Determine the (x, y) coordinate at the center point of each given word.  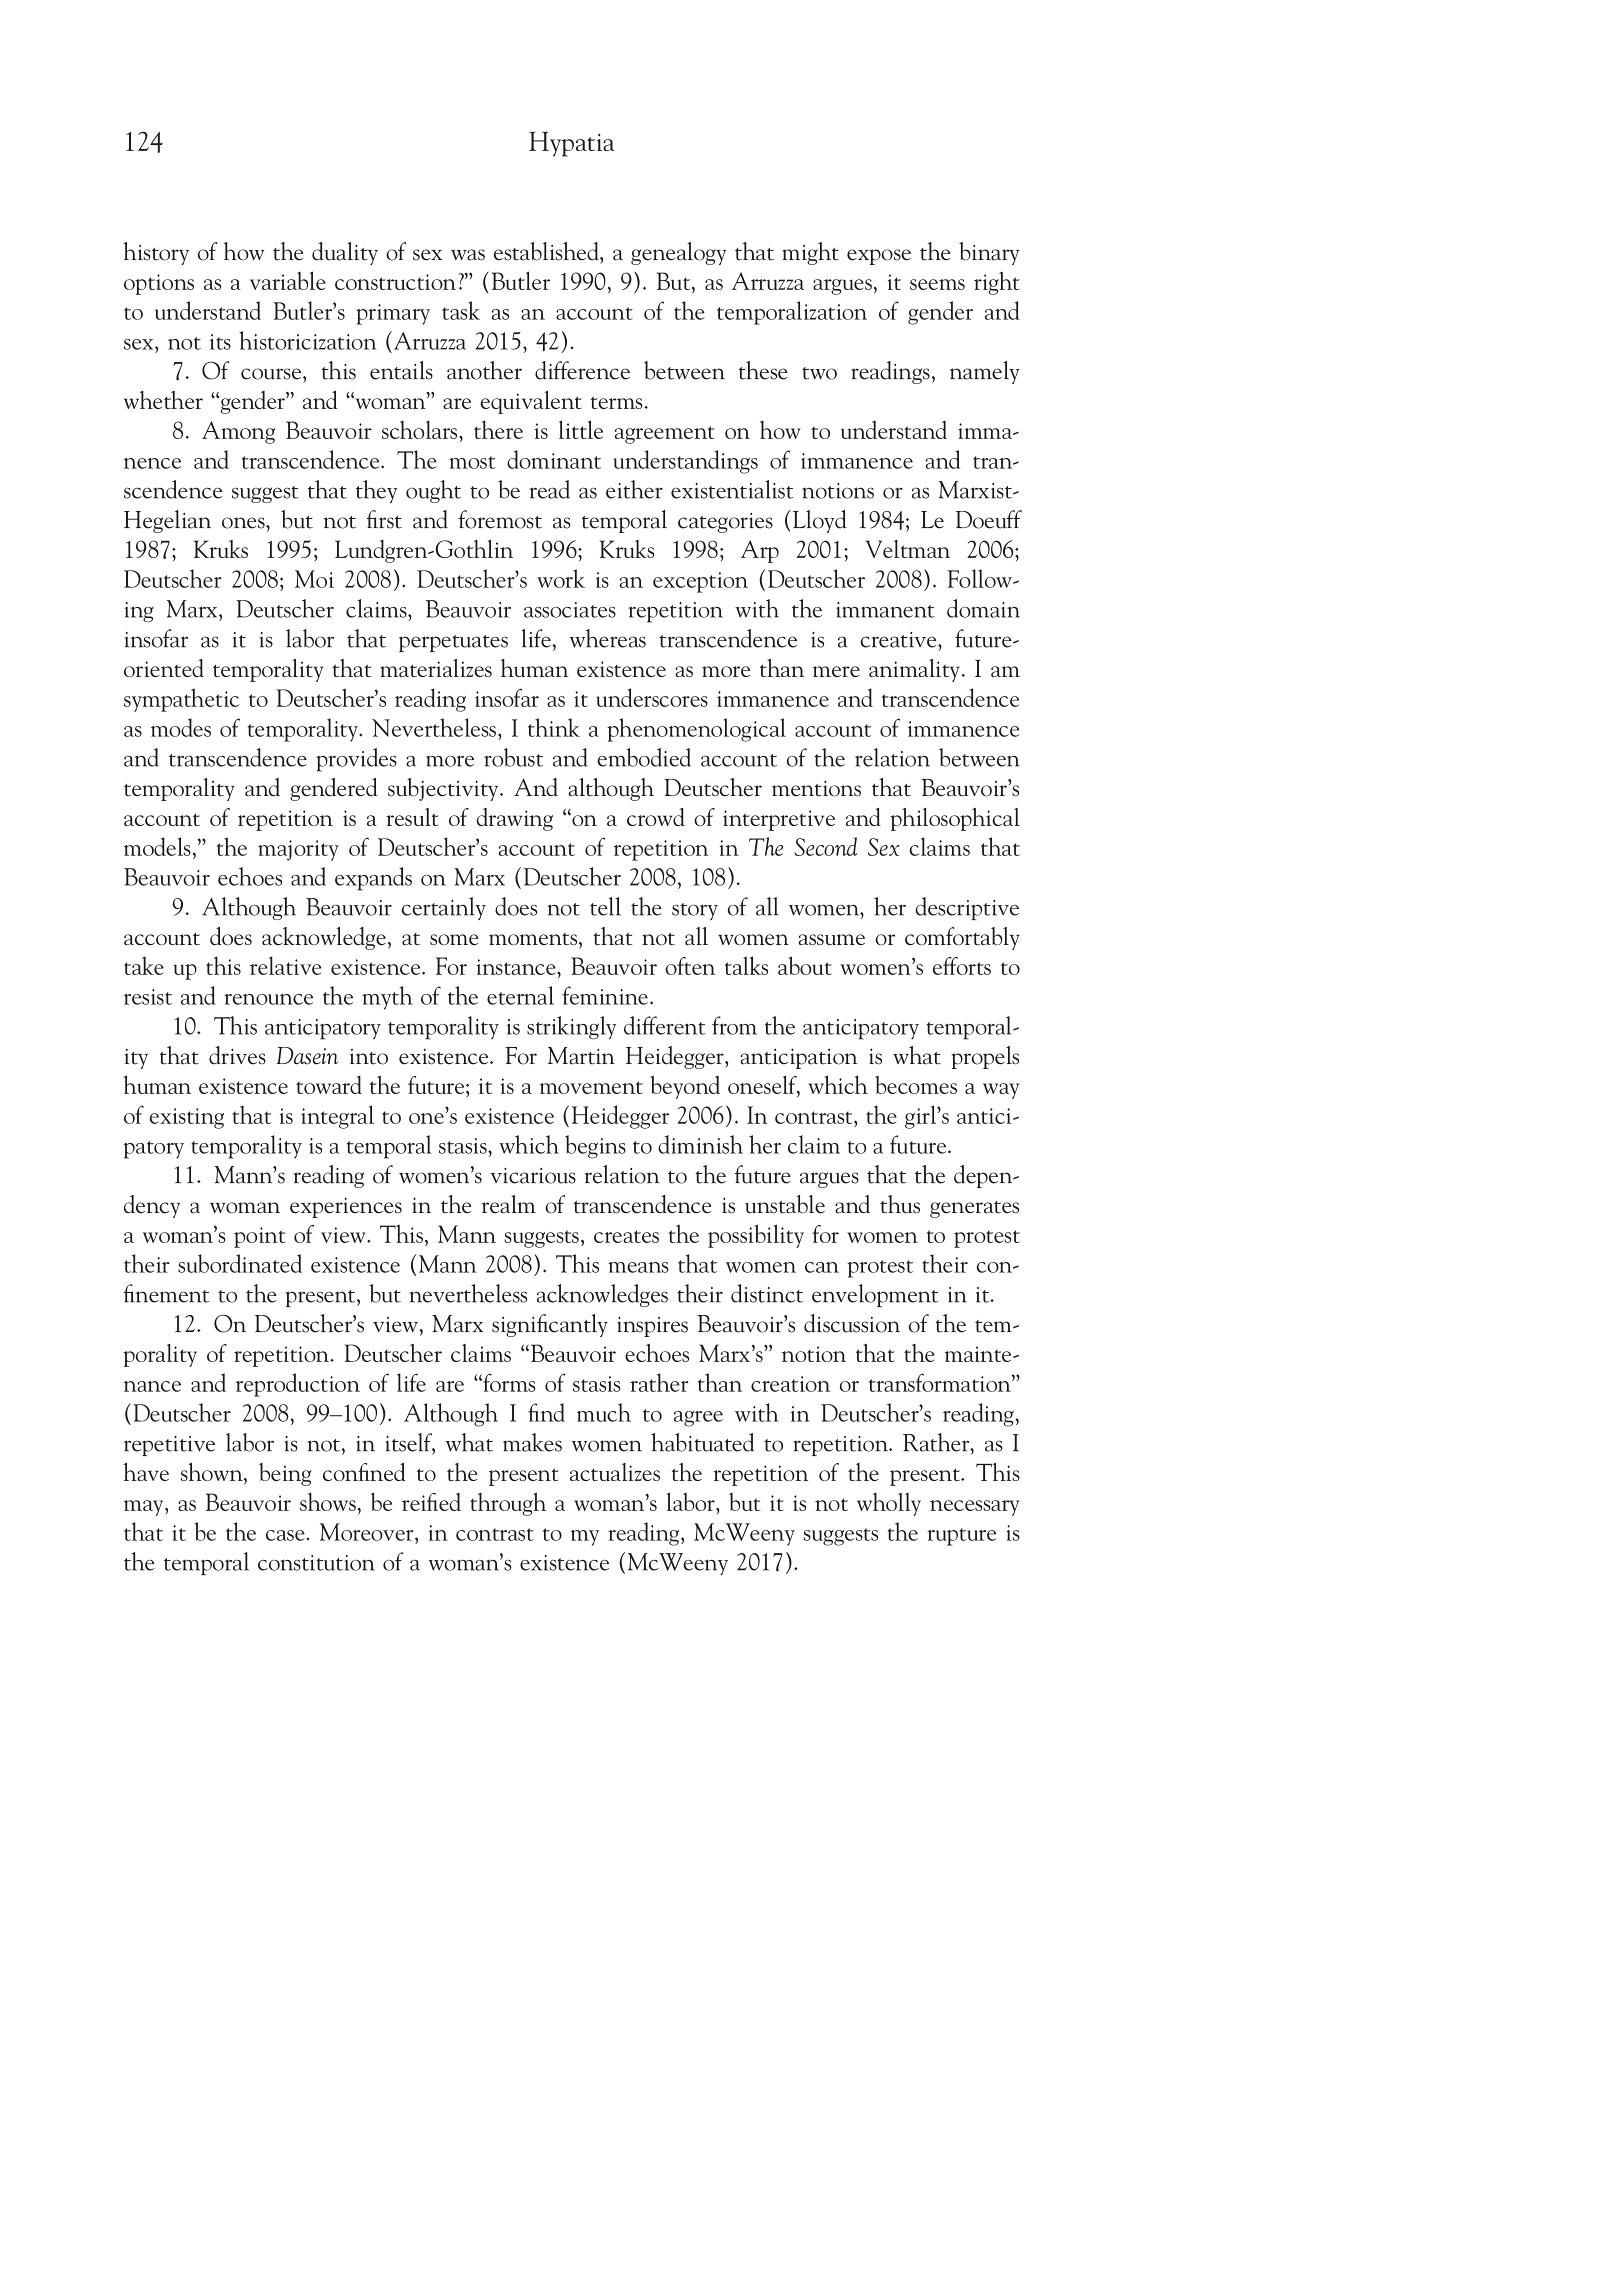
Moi (314, 579)
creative (899, 640)
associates (570, 610)
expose (879, 257)
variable (288, 280)
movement (591, 1087)
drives (237, 1055)
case (286, 1535)
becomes (916, 1085)
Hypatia (571, 144)
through (508, 1504)
